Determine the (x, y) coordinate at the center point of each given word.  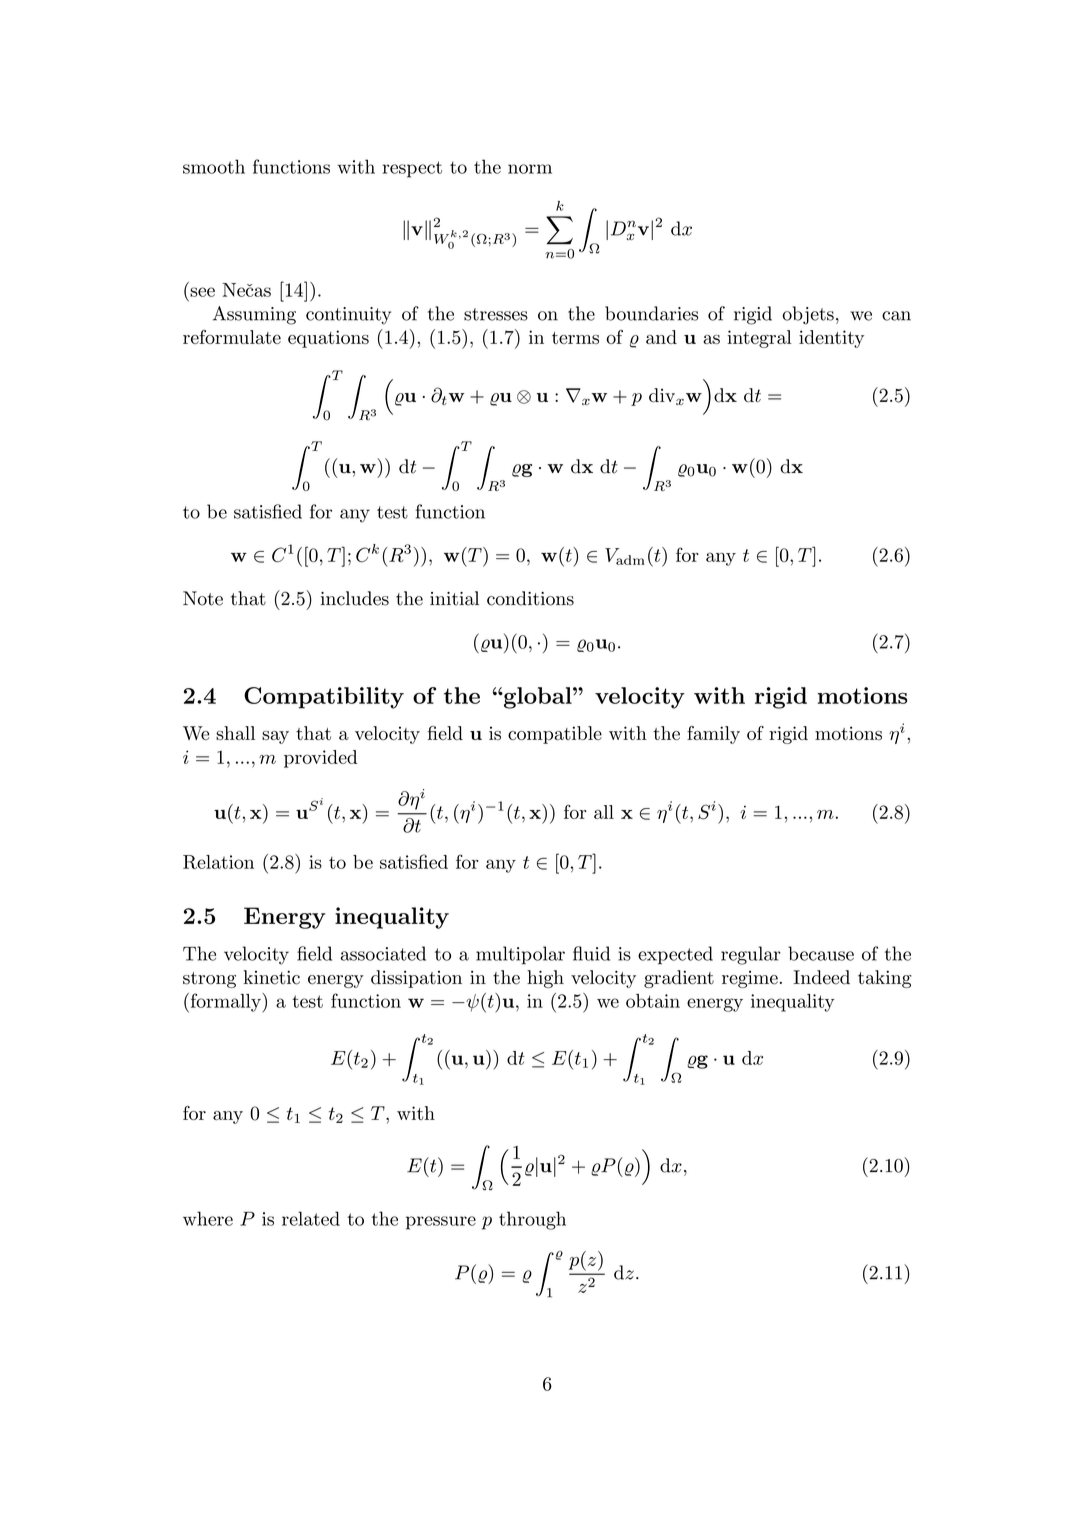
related (311, 1218)
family (713, 735)
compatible (555, 735)
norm (530, 169)
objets (808, 315)
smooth (214, 166)
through (532, 1220)
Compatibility (324, 698)
